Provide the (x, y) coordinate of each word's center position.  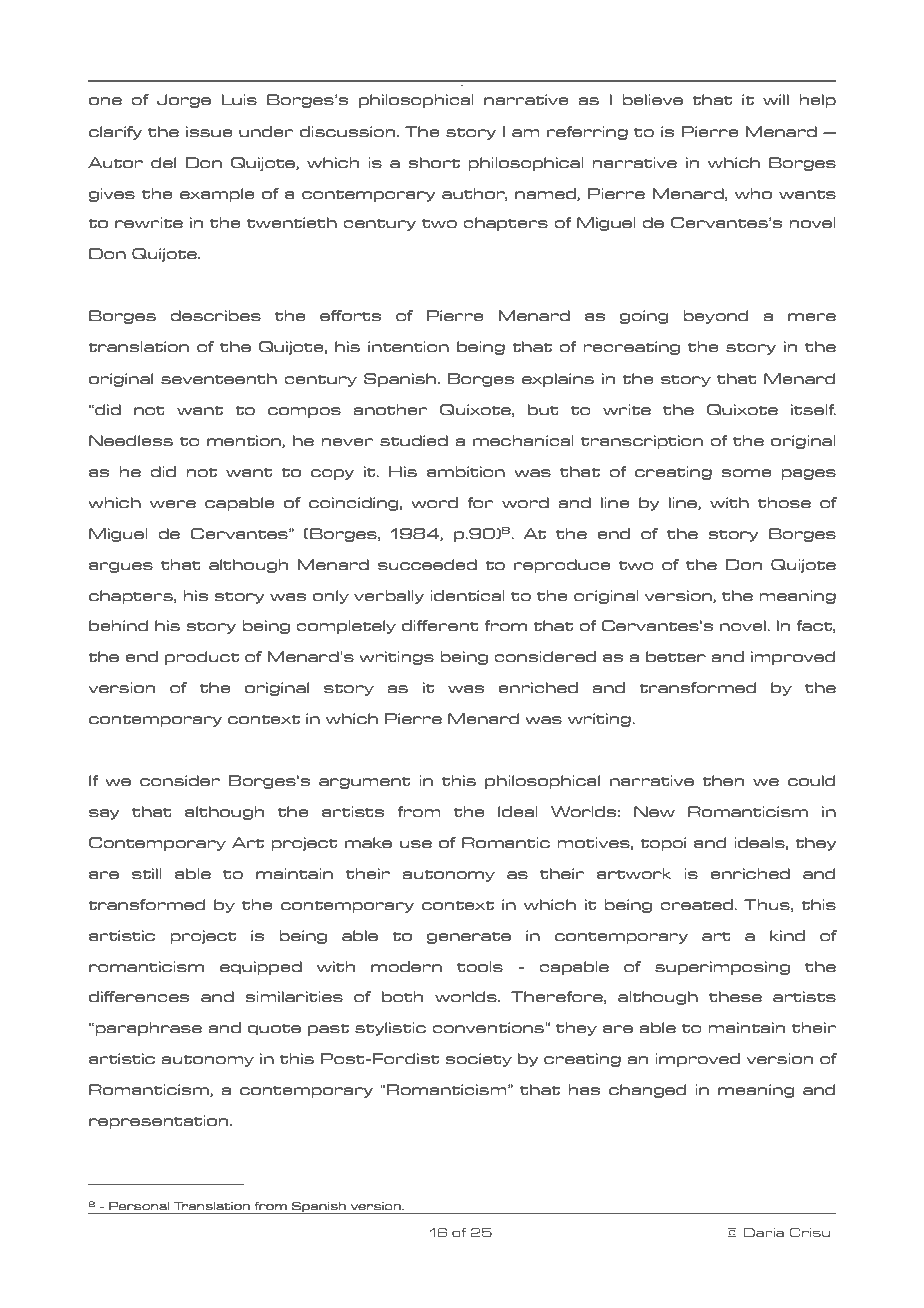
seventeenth (219, 378)
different (440, 625)
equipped (261, 968)
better (676, 656)
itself (813, 409)
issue (209, 131)
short (434, 162)
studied (414, 440)
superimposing (722, 968)
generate (469, 937)
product (202, 658)
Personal (139, 1206)
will (776, 99)
